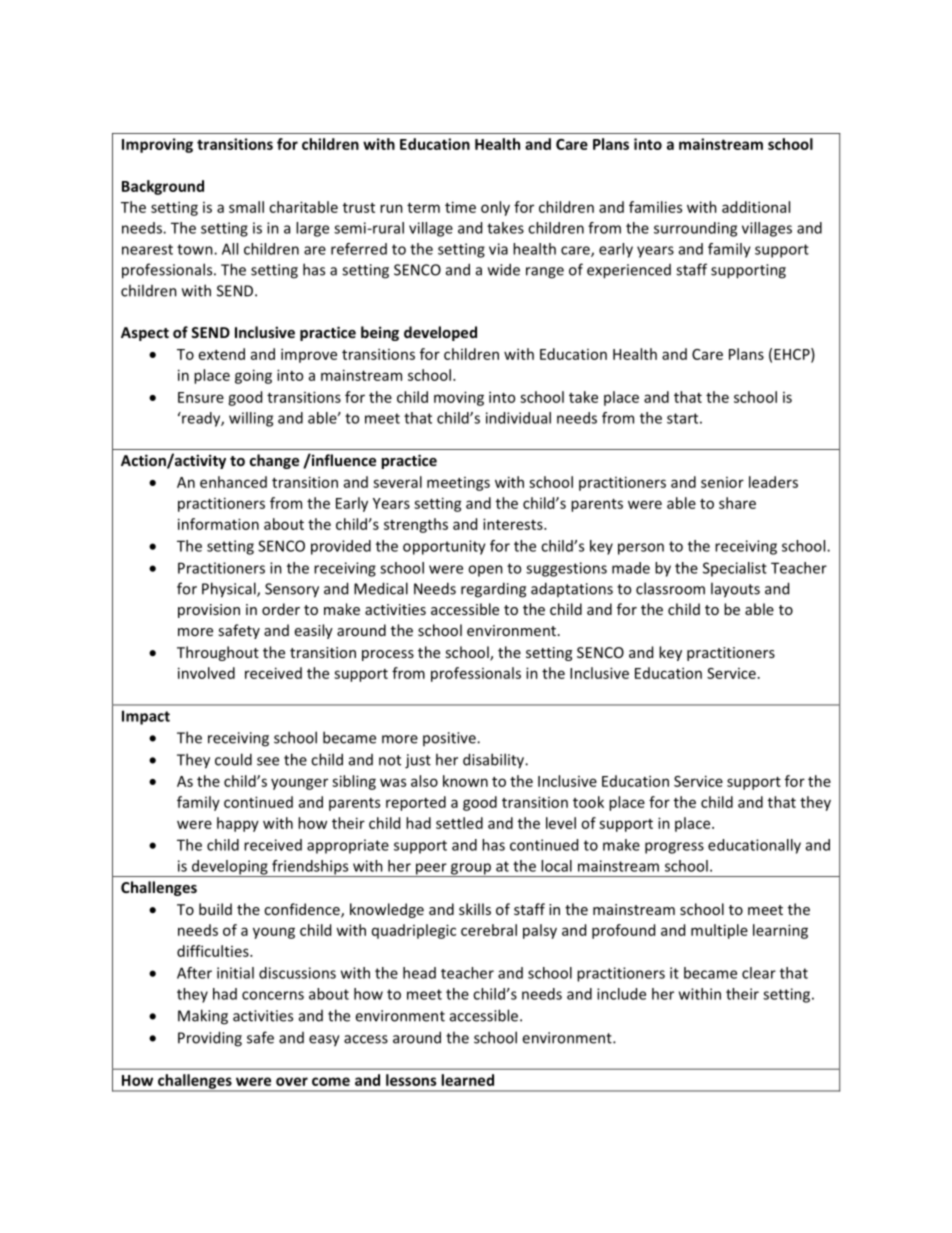 This image has width=952, height=1233. Describe the element at coordinates (209, 611) in the image. I see `provision` at that location.
